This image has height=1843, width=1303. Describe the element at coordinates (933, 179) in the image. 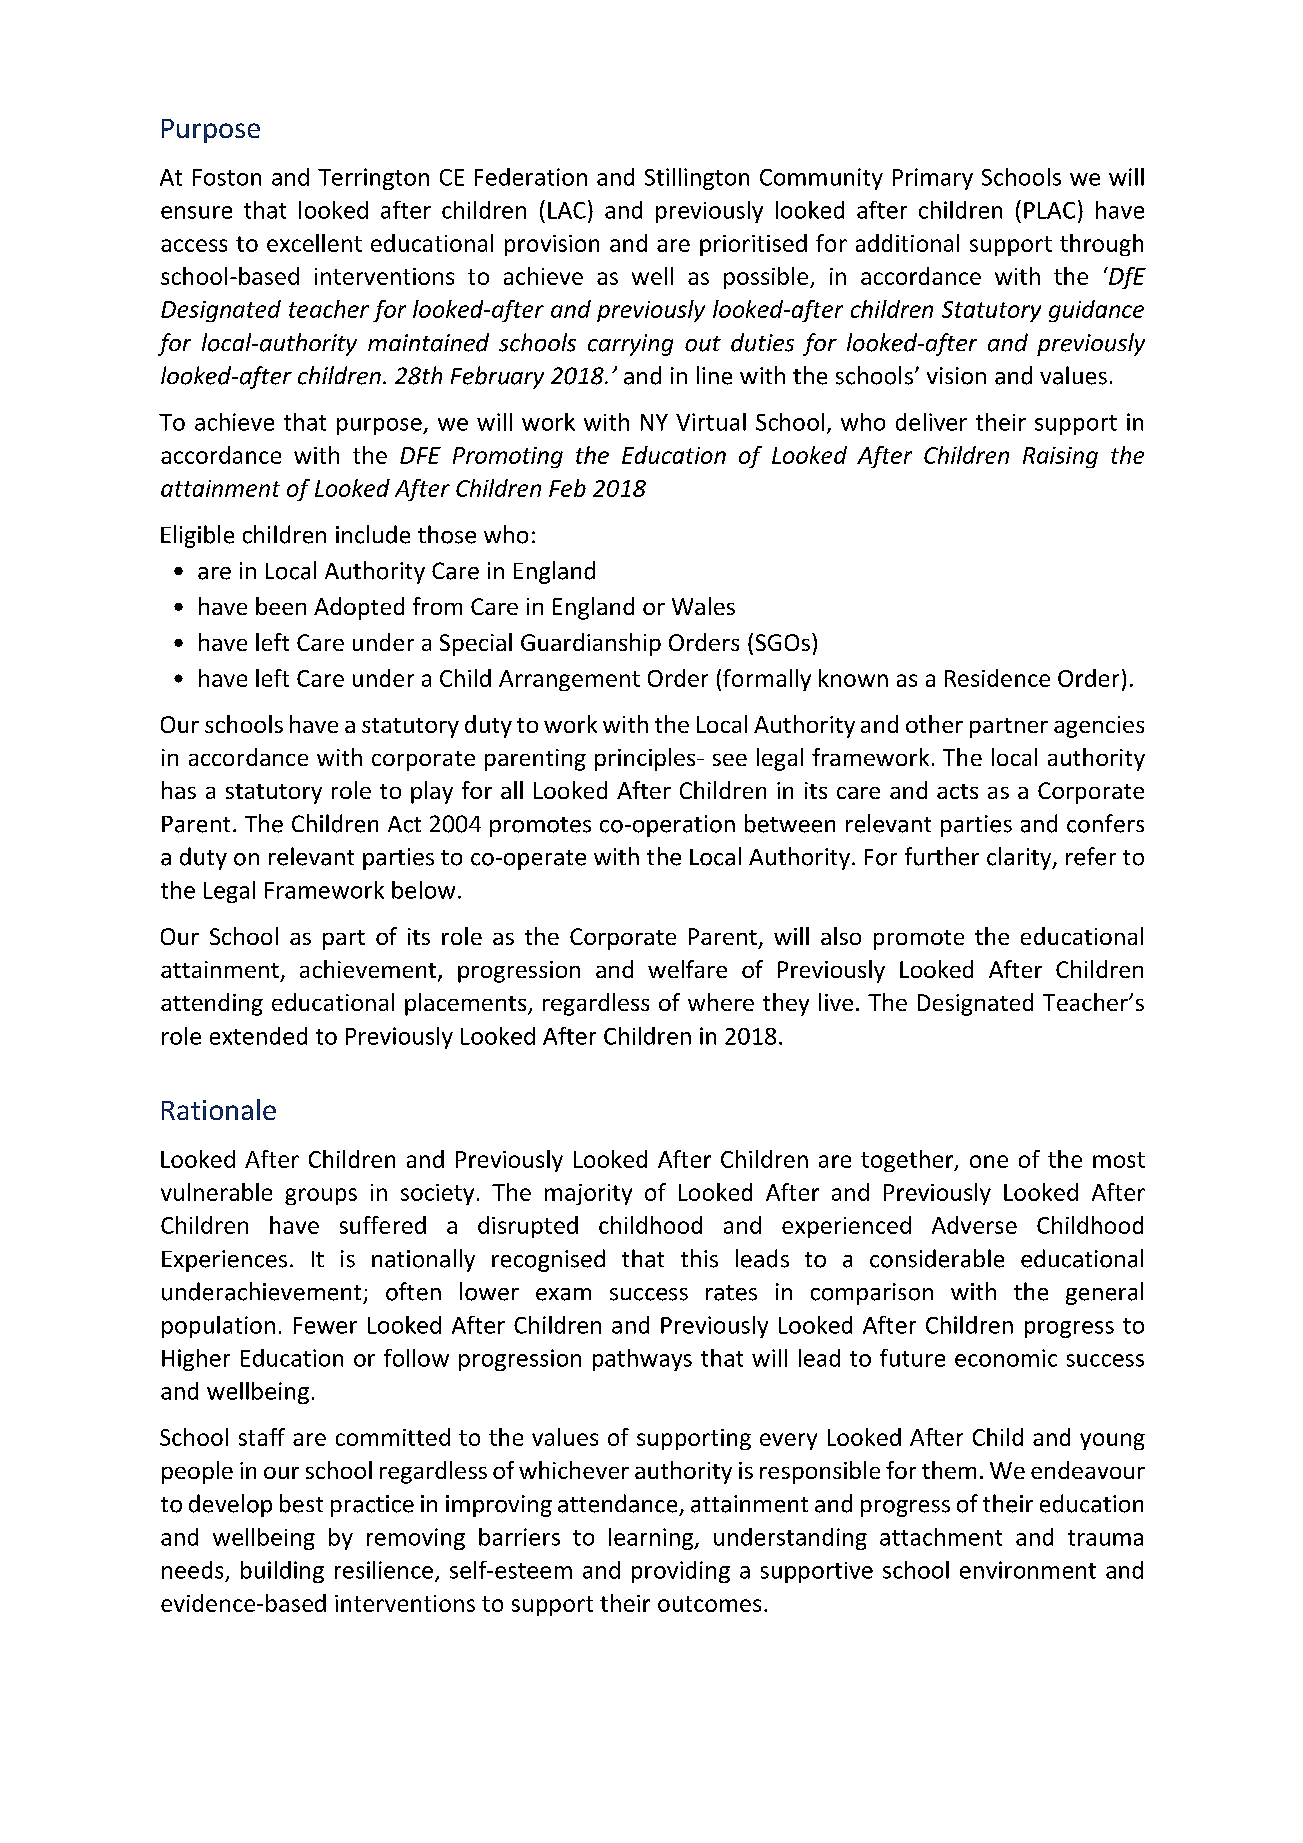

I see `Primary` at that location.
